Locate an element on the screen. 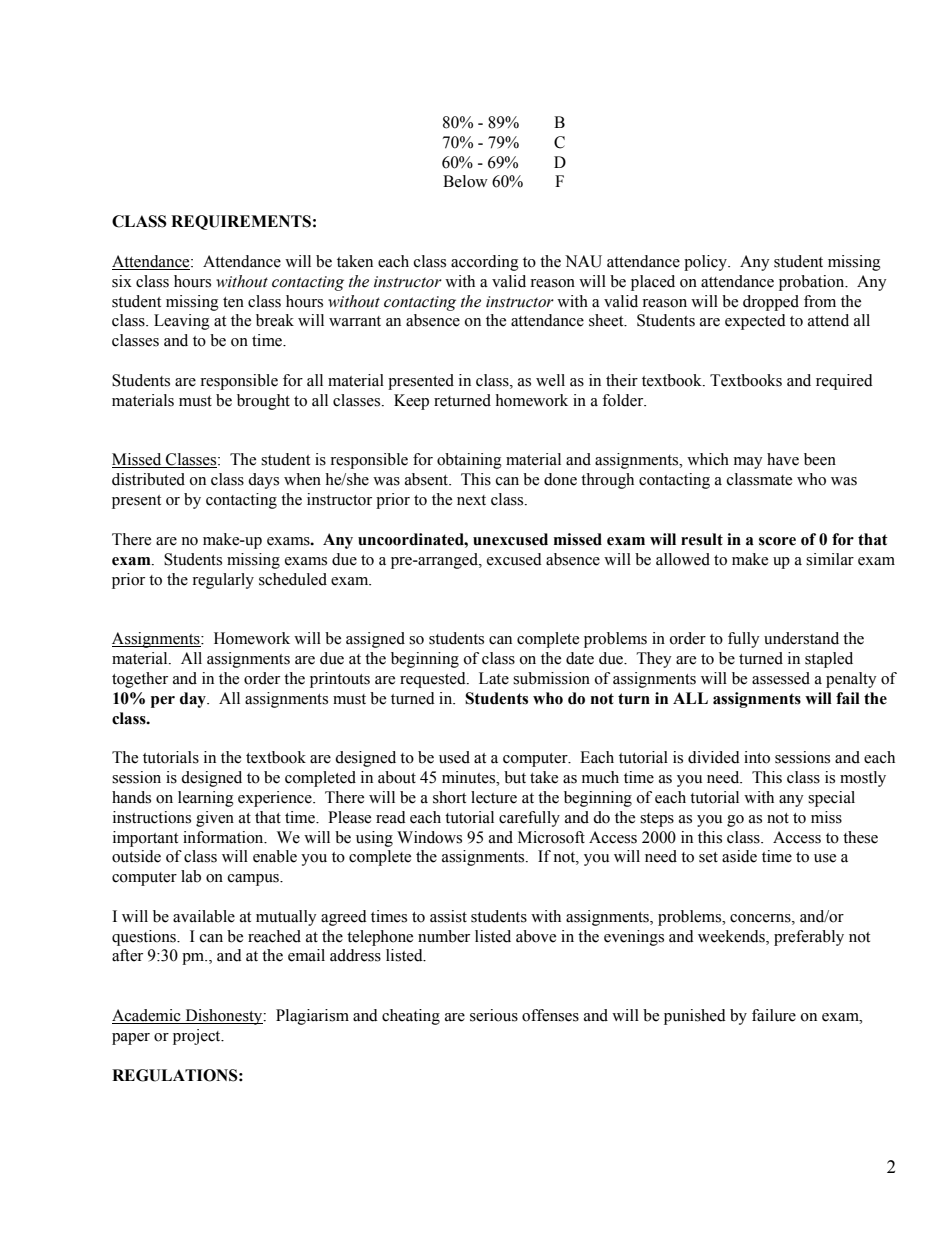  next is located at coordinates (471, 500).
